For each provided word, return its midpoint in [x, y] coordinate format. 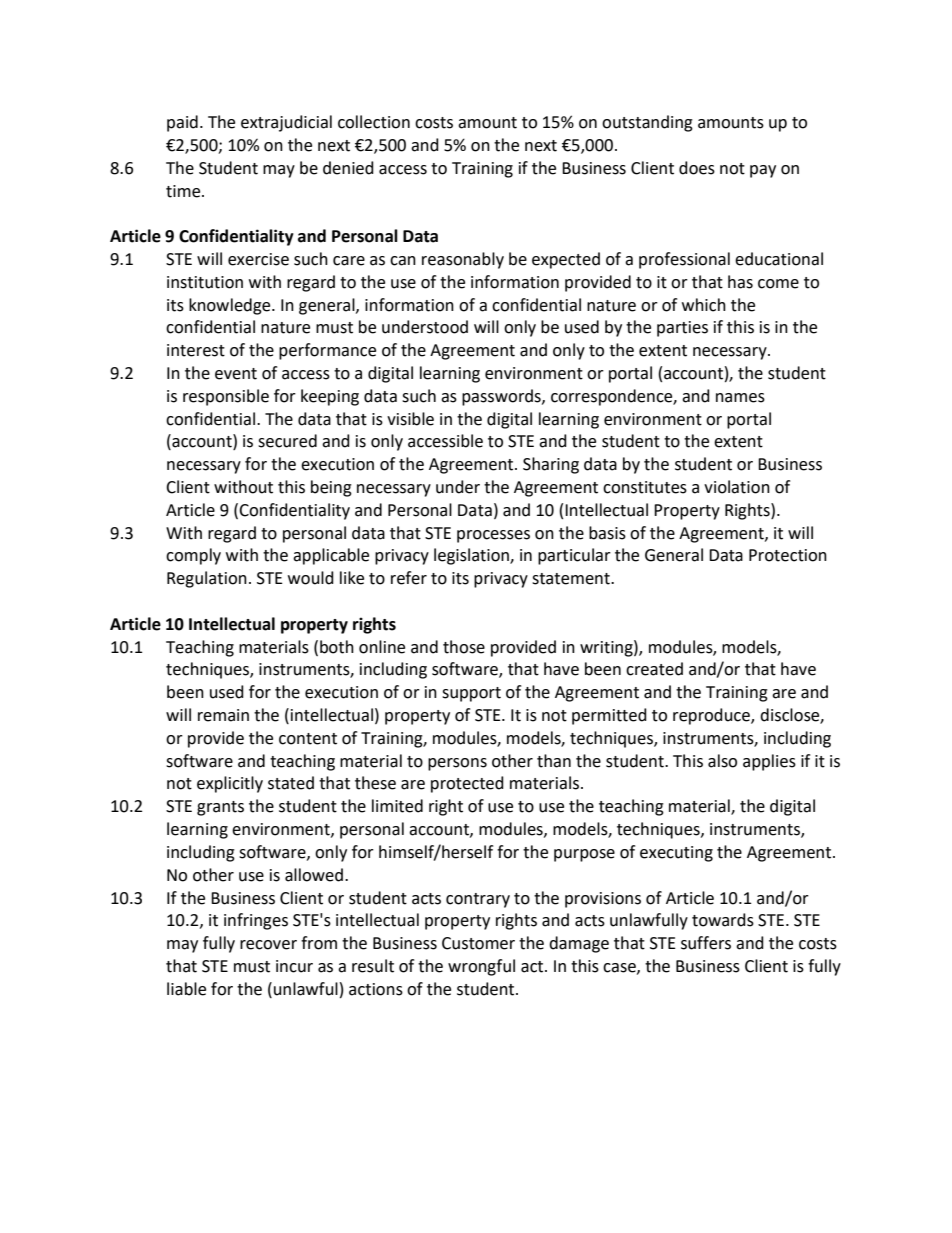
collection [374, 122]
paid [182, 123]
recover [268, 945]
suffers [706, 943]
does [697, 168]
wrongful [481, 967]
